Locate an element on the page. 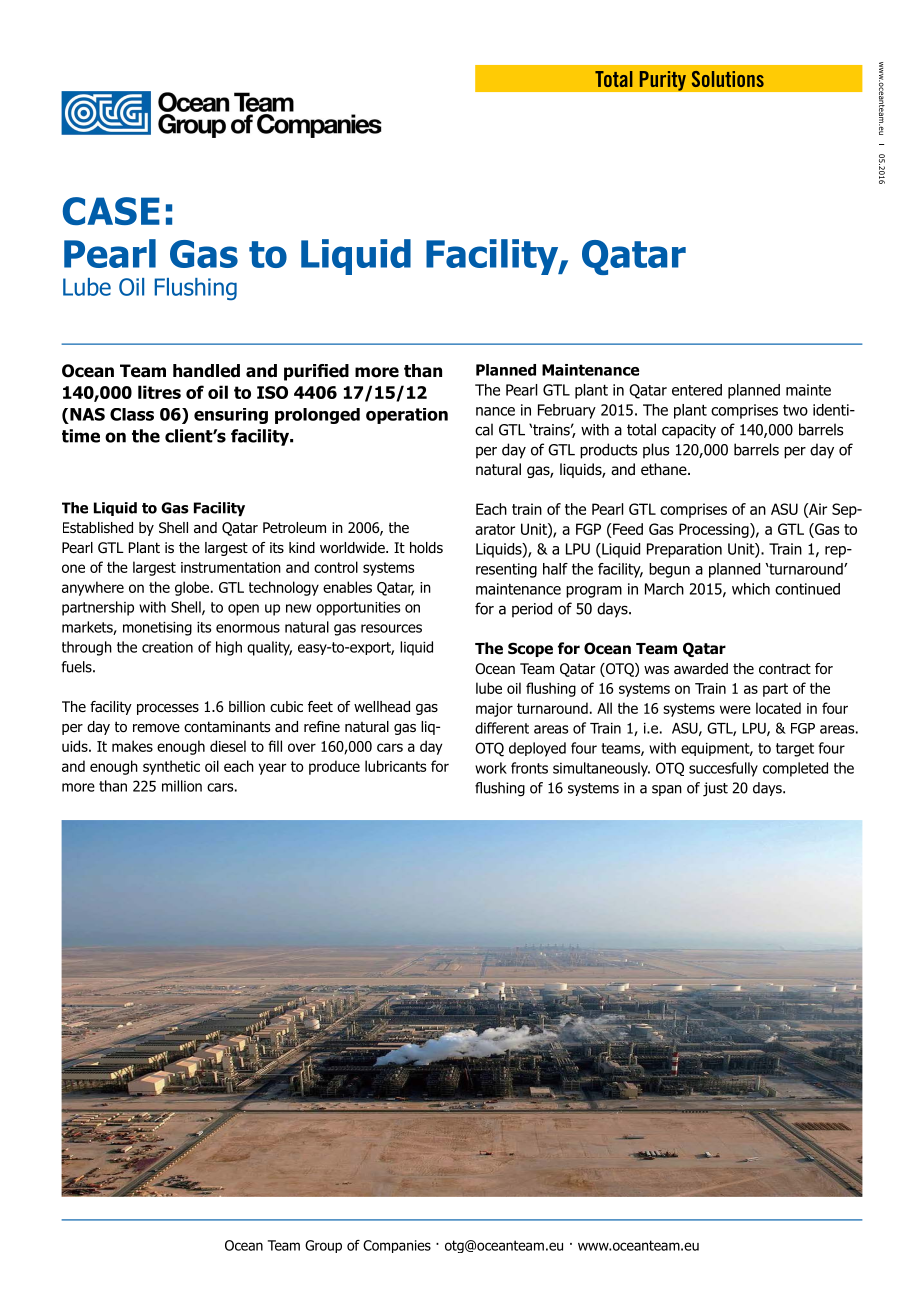 This document has height=1308, width=924. instrumentation is located at coordinates (231, 567).
